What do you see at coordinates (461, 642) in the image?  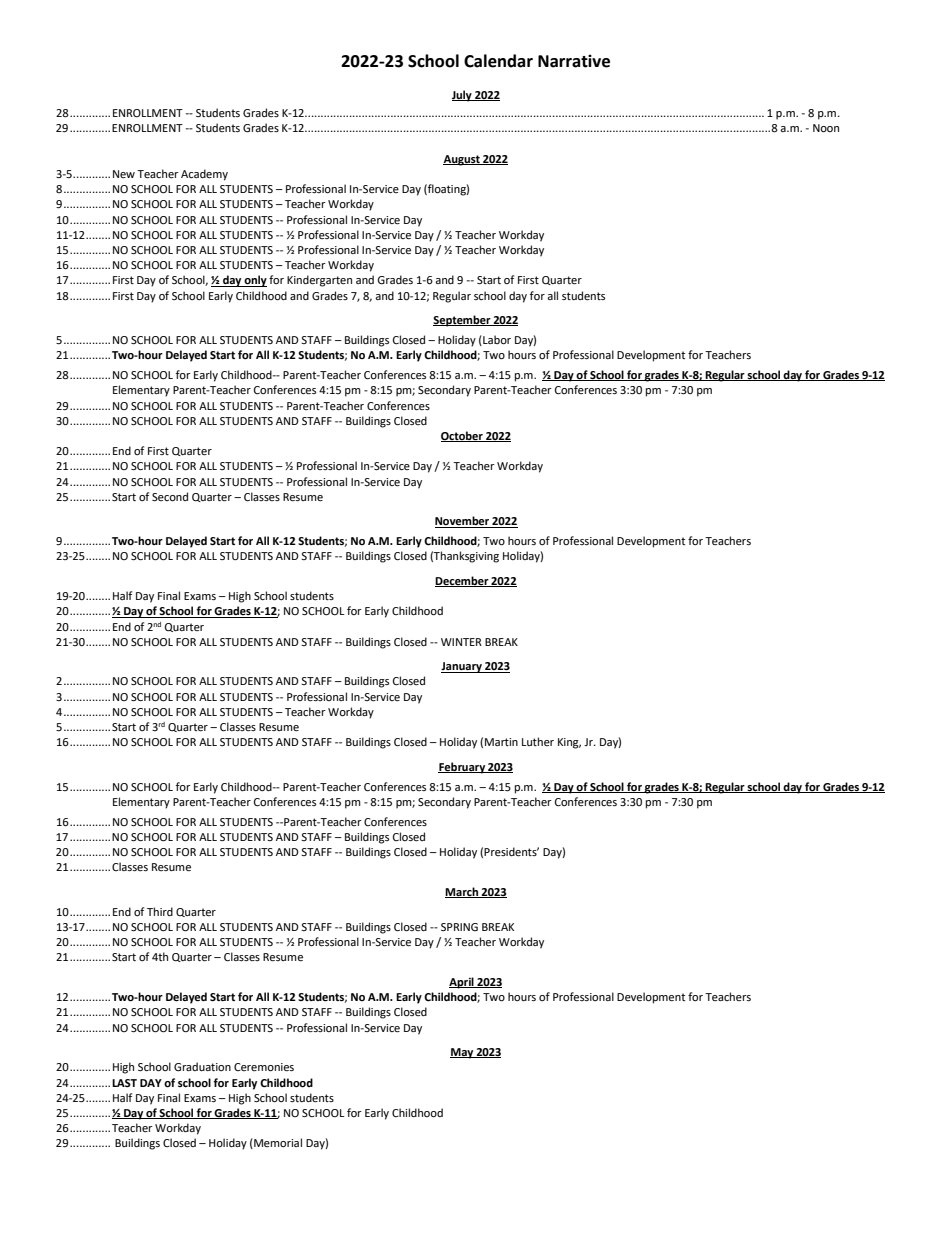 I see `WINTER` at bounding box center [461, 642].
